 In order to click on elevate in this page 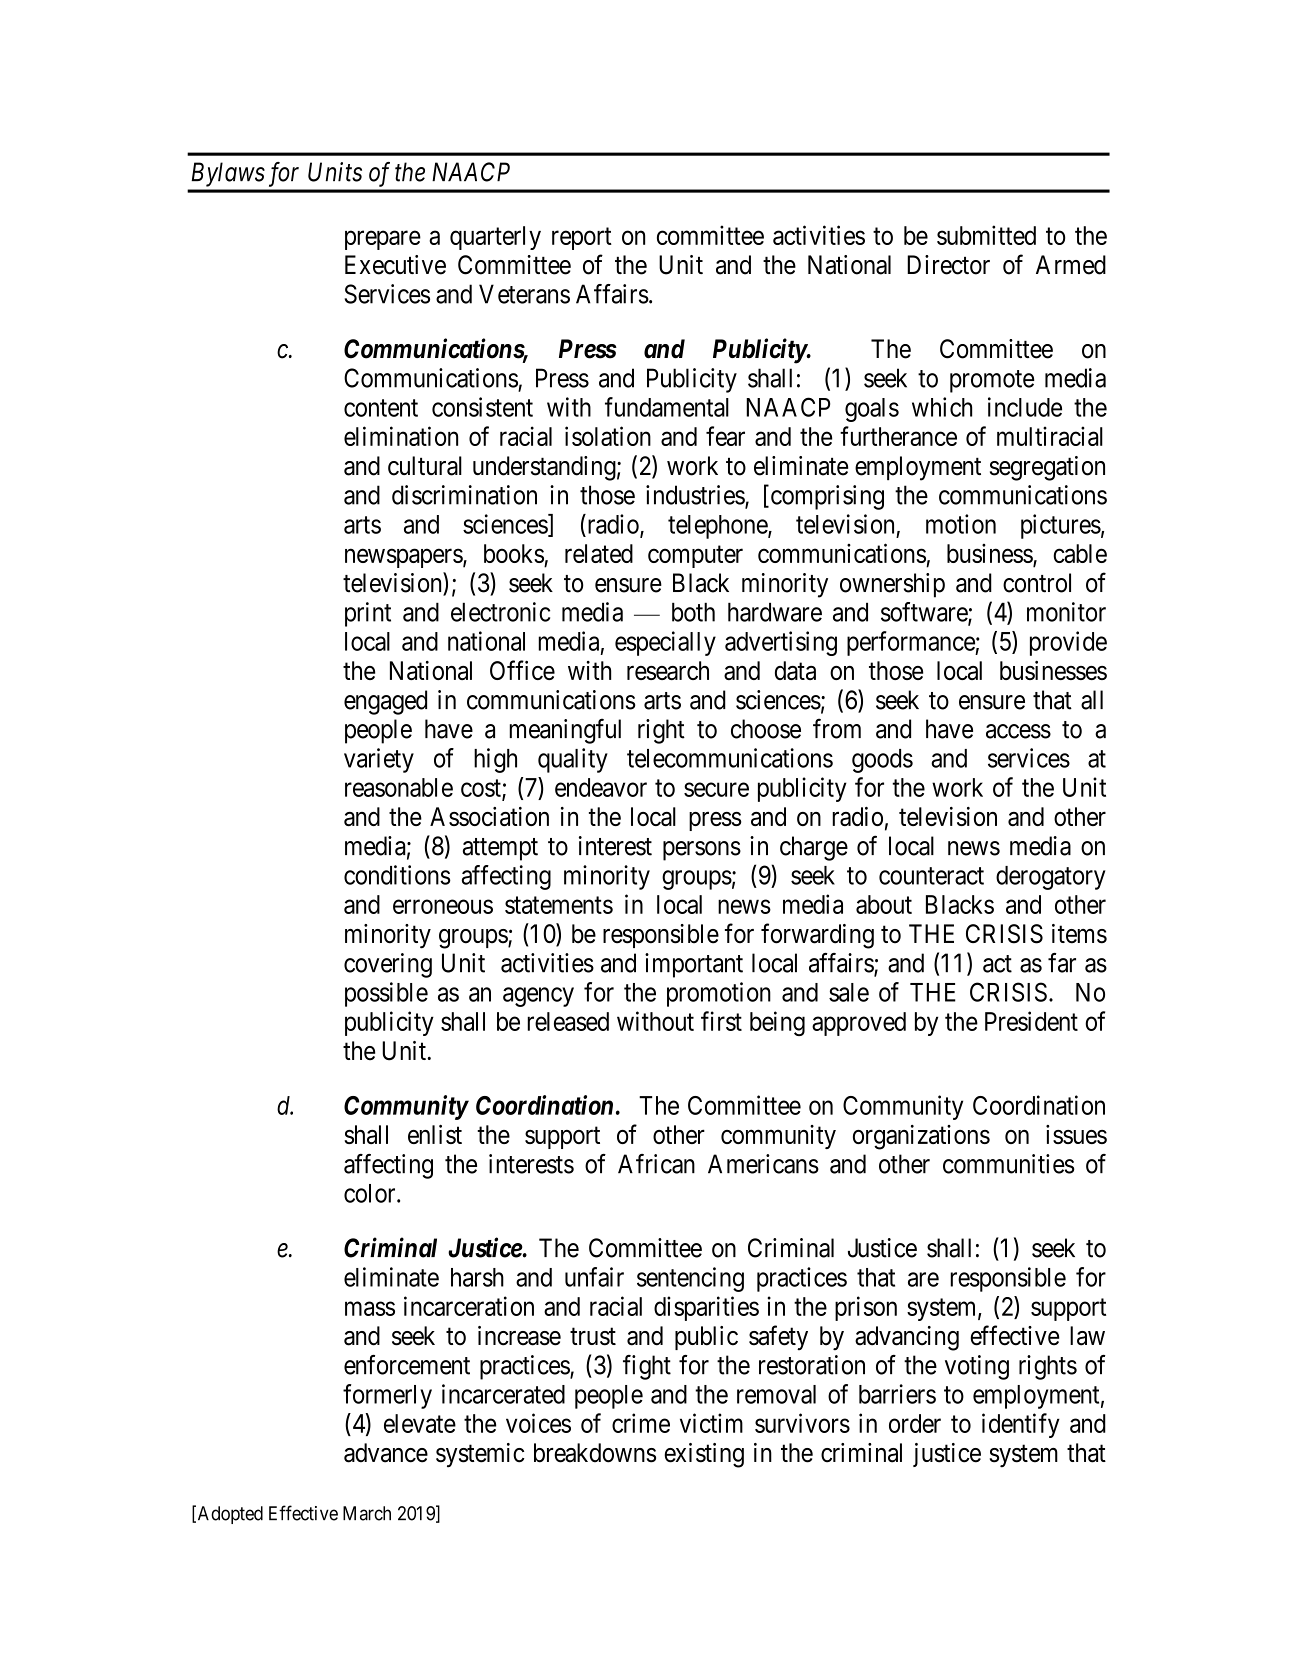, I will do `click(420, 1423)`.
